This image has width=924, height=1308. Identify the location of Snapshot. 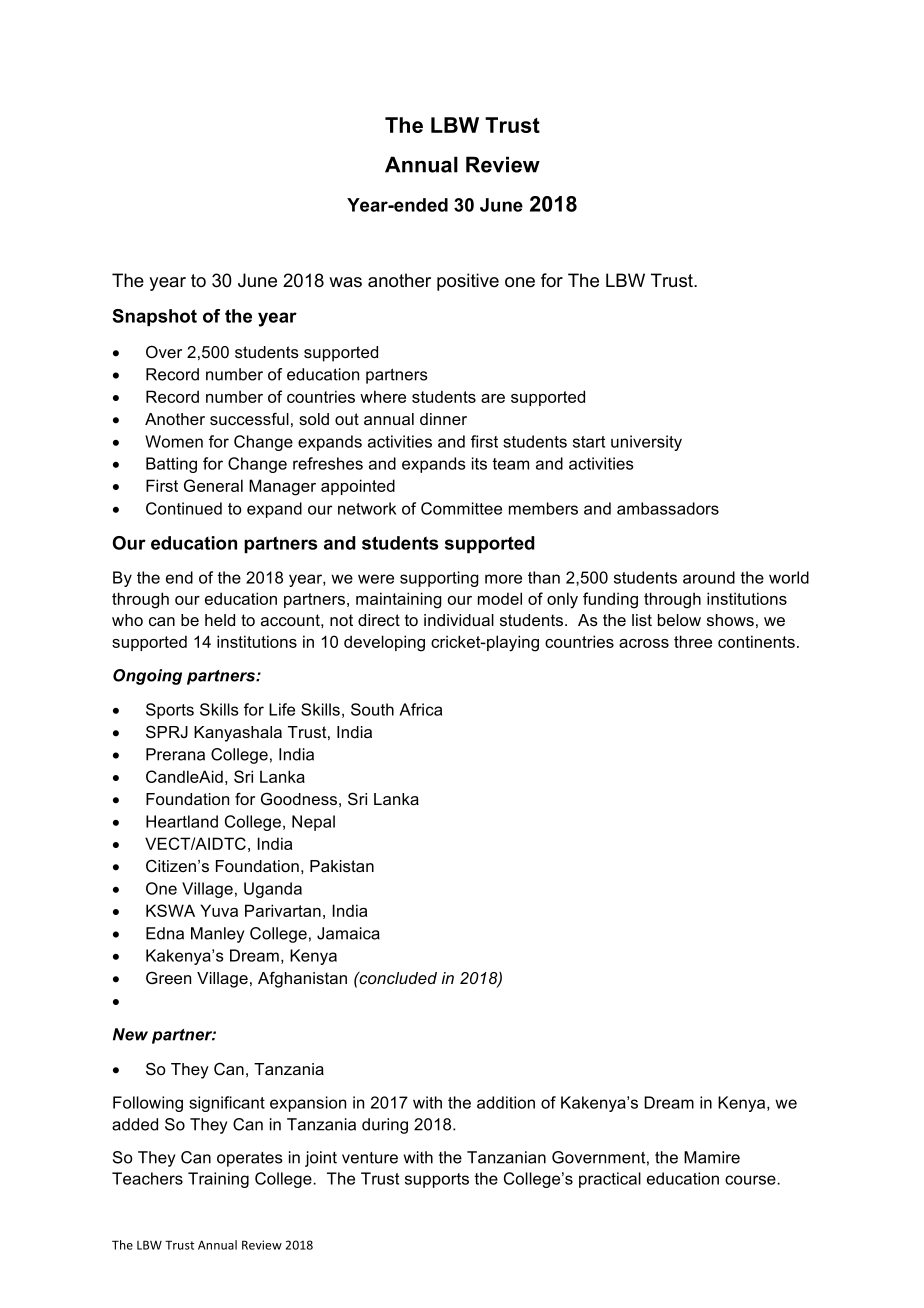
(154, 317).
